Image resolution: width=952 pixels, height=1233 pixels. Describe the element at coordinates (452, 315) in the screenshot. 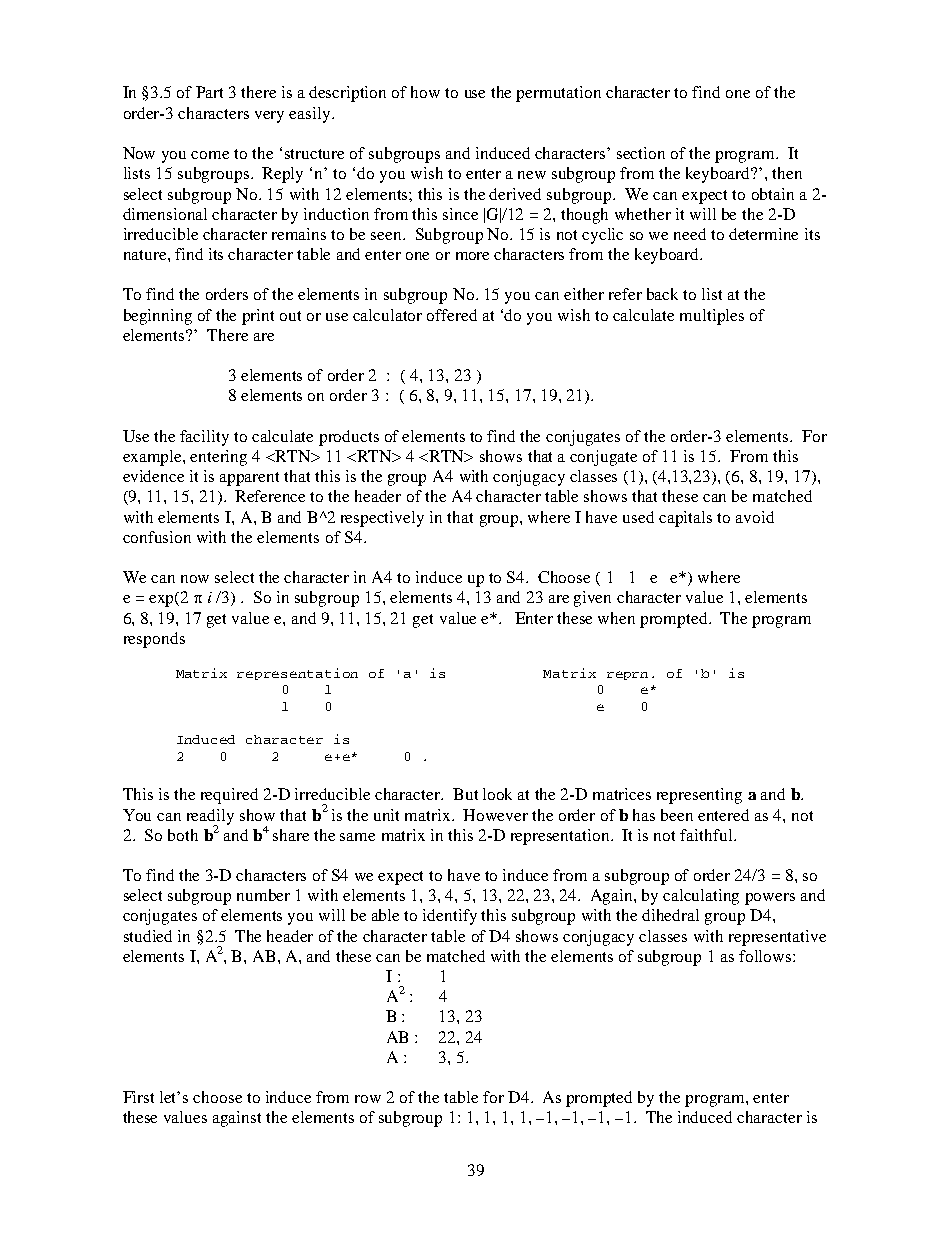

I see `offered` at that location.
